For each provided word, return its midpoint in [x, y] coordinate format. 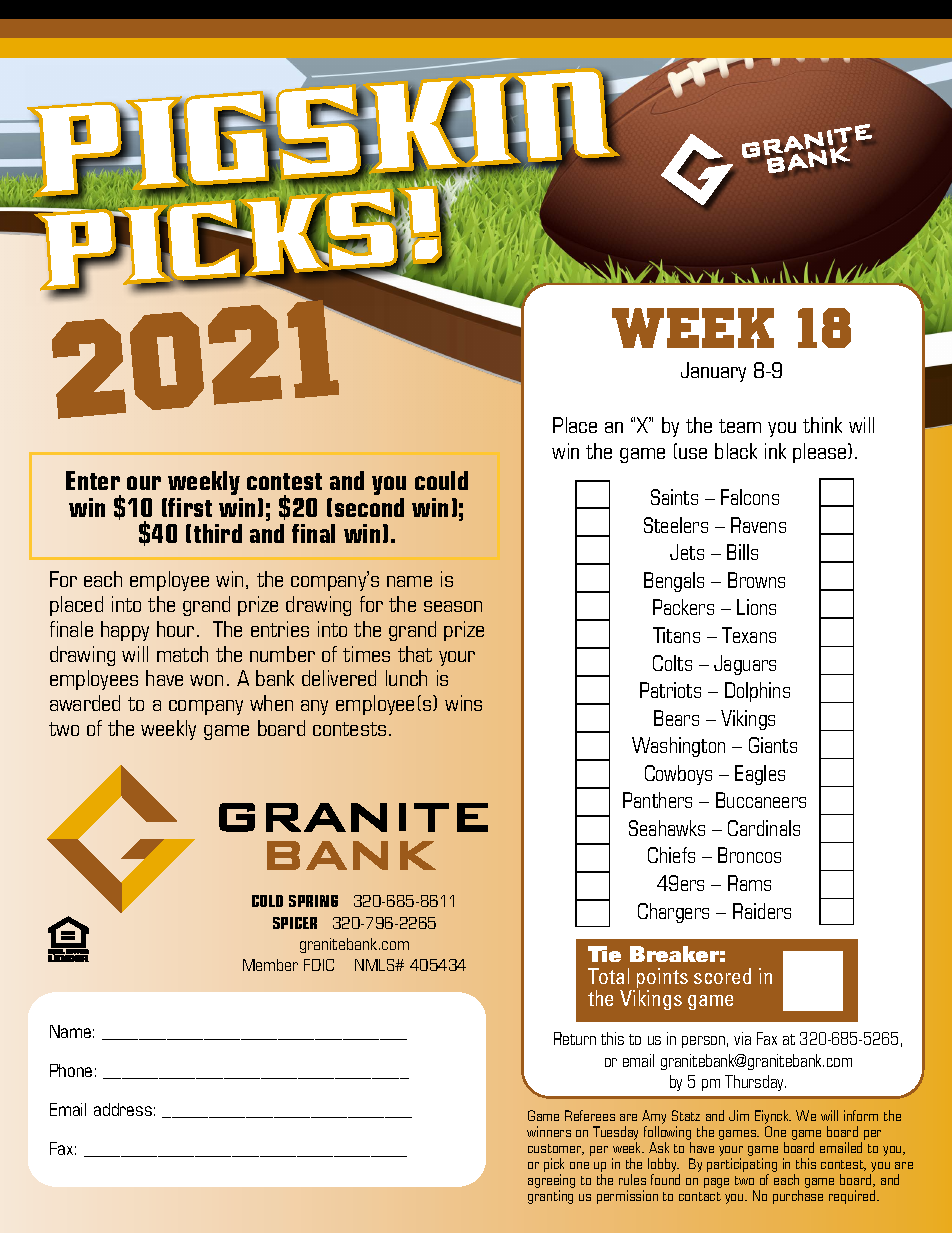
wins [463, 703]
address [123, 1109]
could [441, 480]
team [740, 426]
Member [270, 965]
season [453, 606]
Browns [756, 580]
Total [608, 976]
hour [175, 629]
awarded [85, 703]
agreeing [551, 1181]
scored [722, 976]
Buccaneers [761, 800]
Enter [93, 480]
